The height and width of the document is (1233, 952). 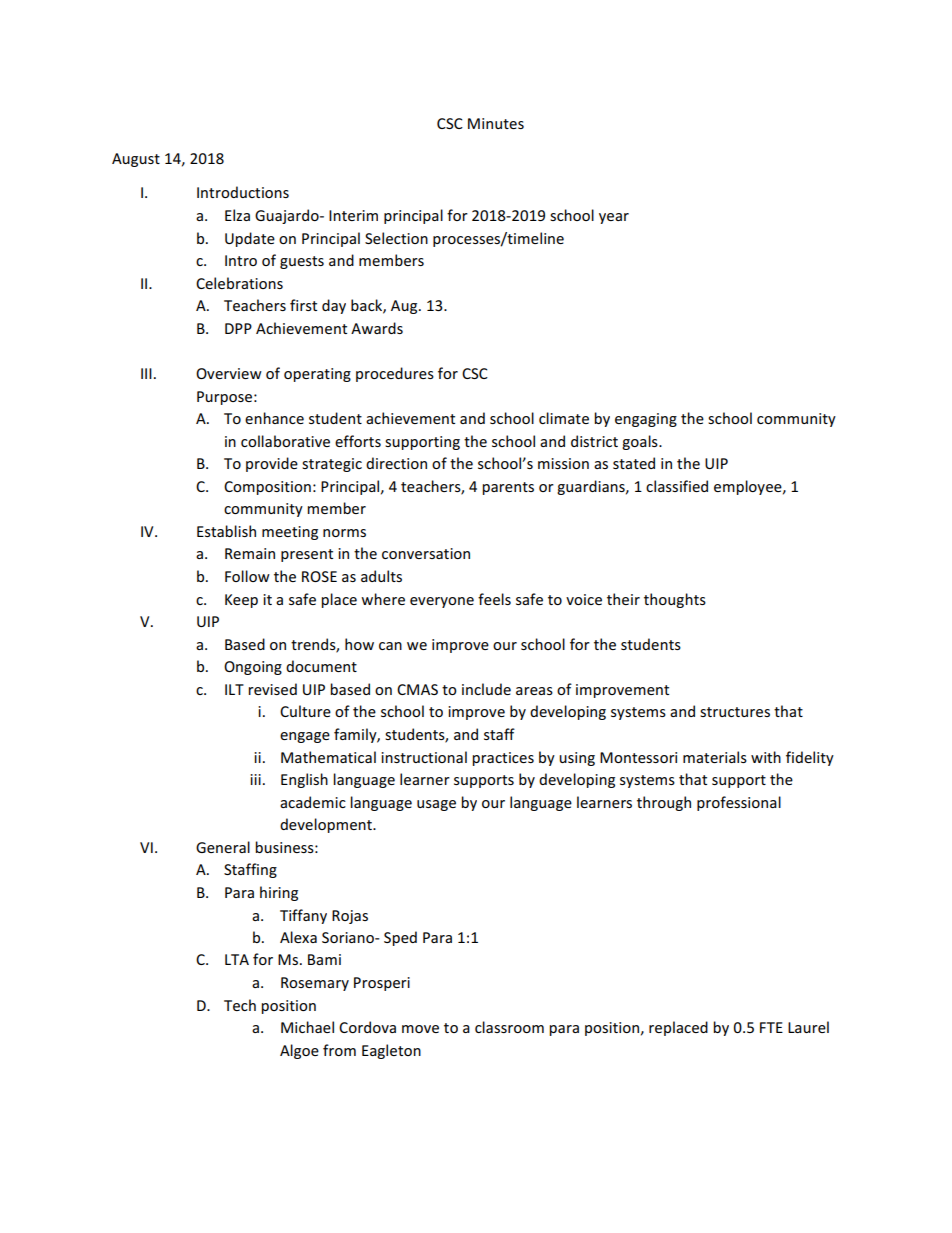 What do you see at coordinates (272, 689) in the document?
I see `revised` at bounding box center [272, 689].
